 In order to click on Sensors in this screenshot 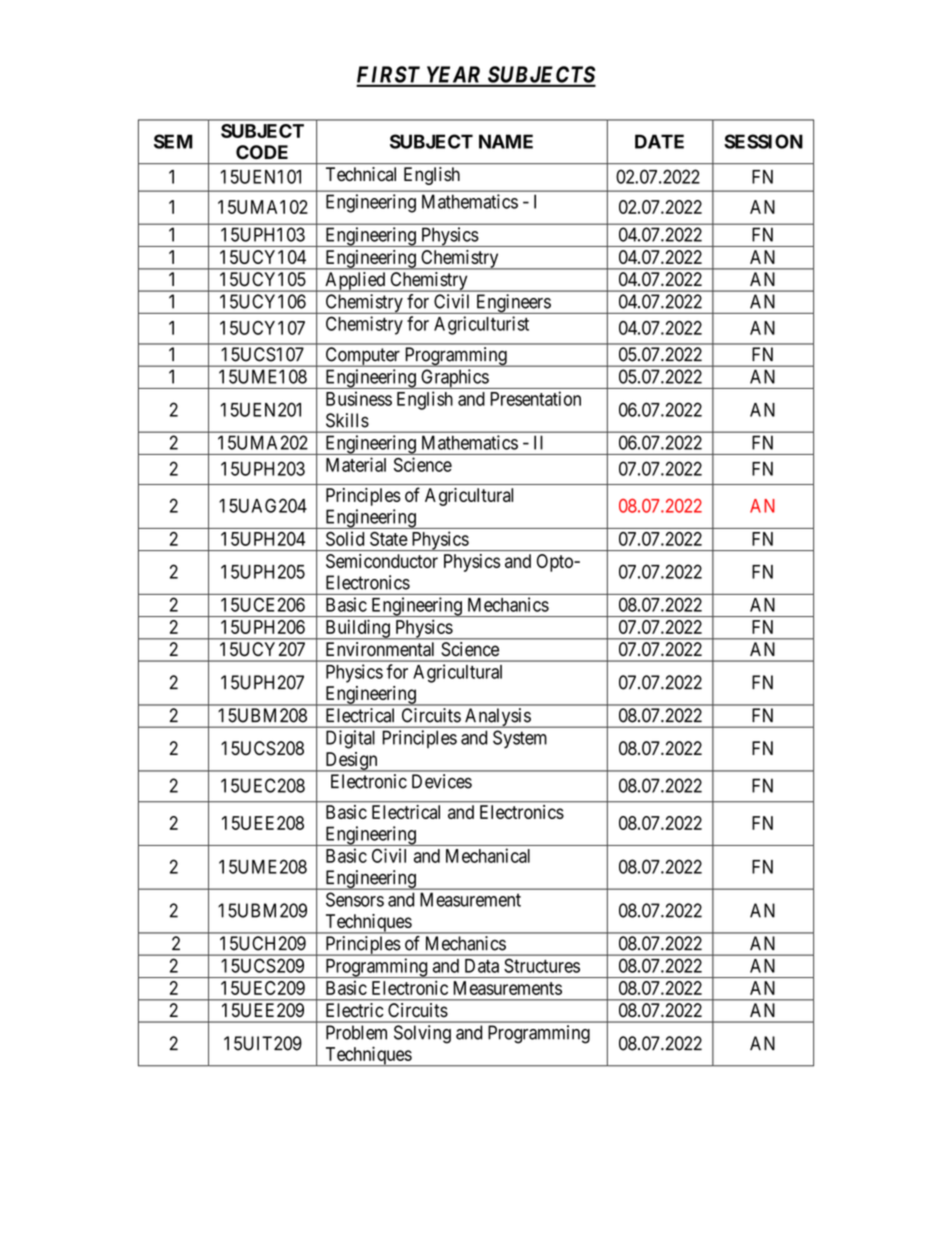, I will do `click(355, 899)`.
